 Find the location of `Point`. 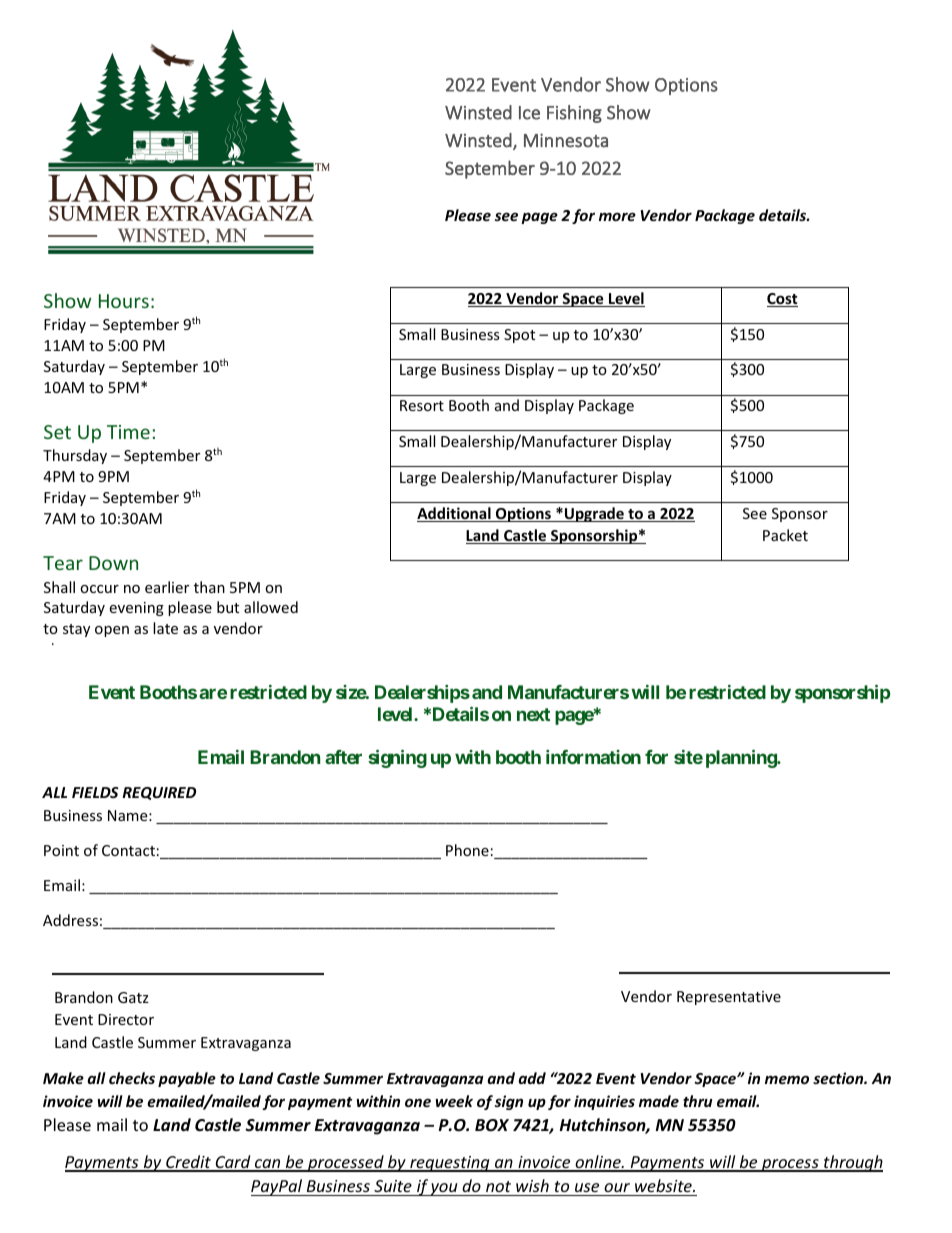

Point is located at coordinates (61, 850).
